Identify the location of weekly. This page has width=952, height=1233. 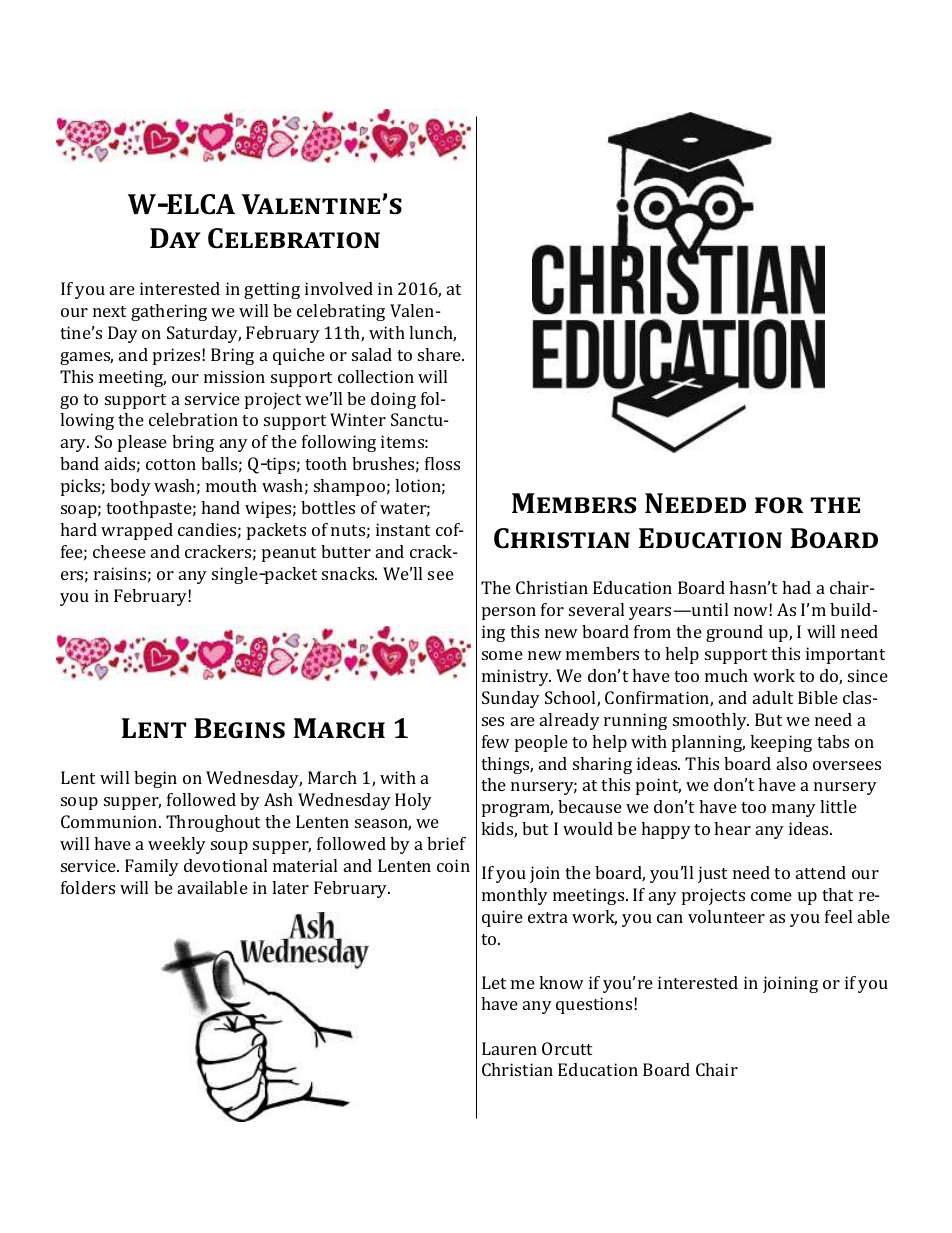
(177, 845).
